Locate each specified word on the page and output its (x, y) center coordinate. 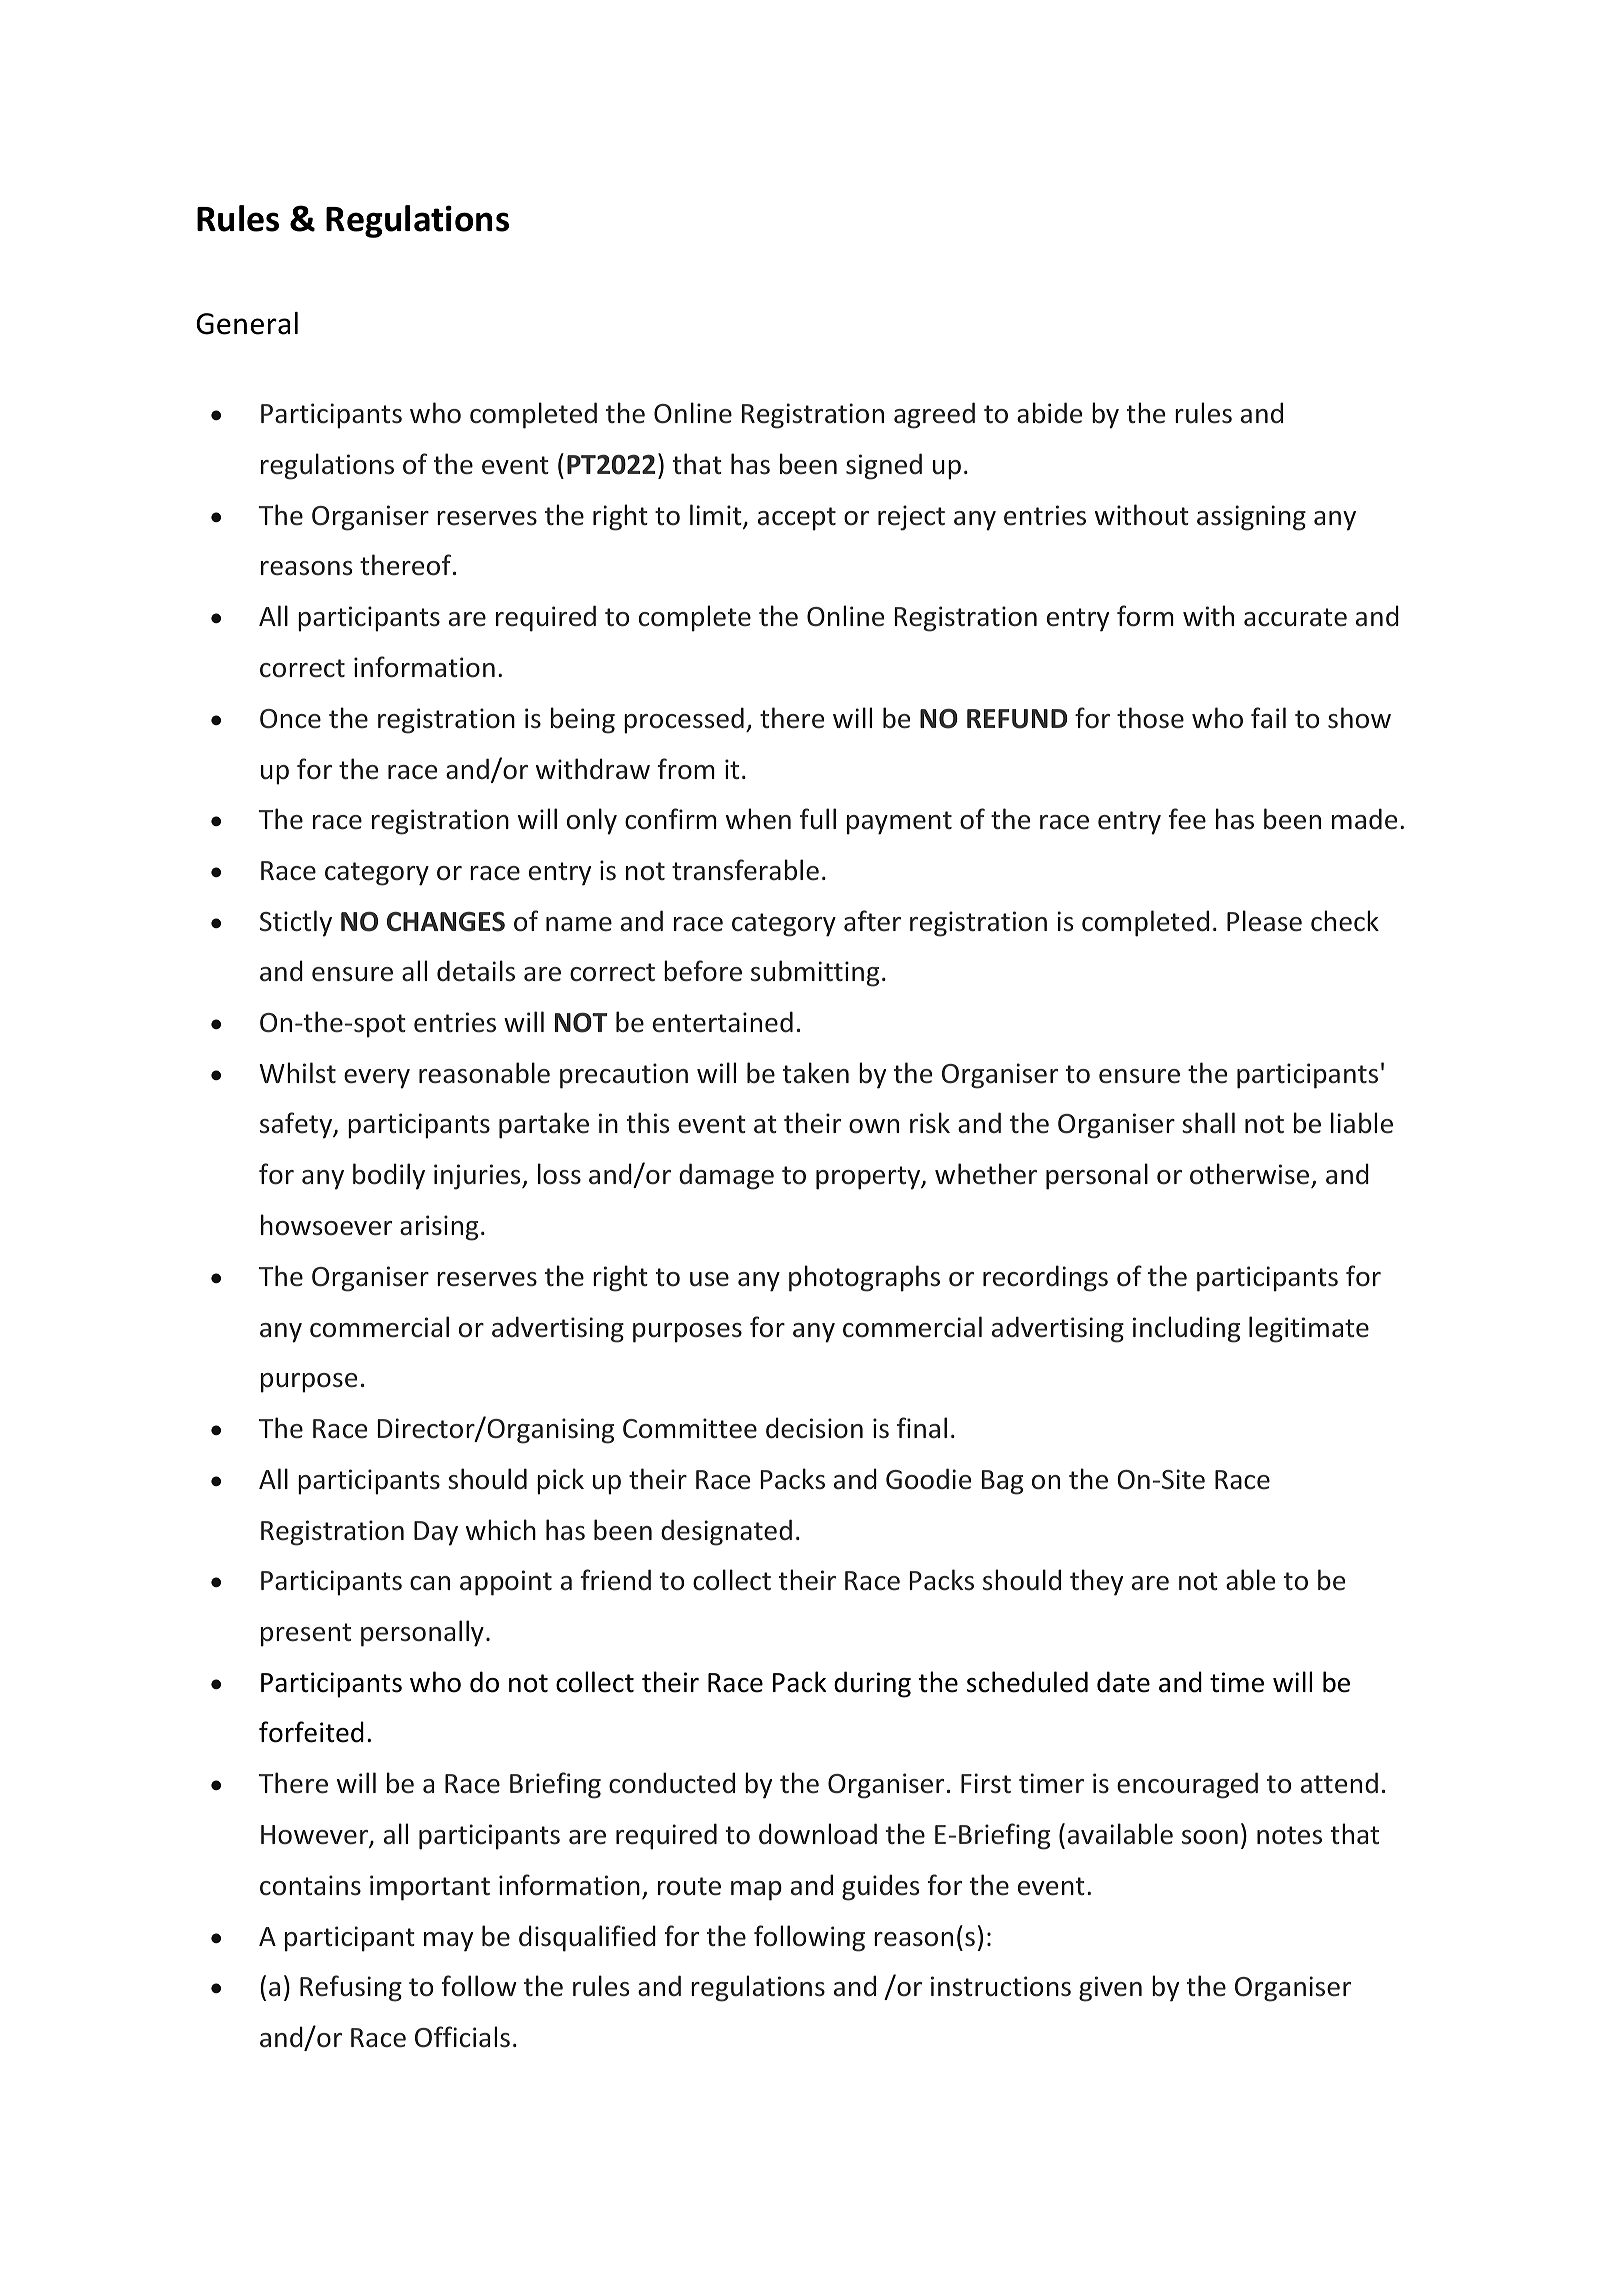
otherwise (1249, 1174)
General (247, 323)
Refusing (351, 1988)
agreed (934, 415)
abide (1049, 413)
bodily (389, 1176)
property (869, 1178)
